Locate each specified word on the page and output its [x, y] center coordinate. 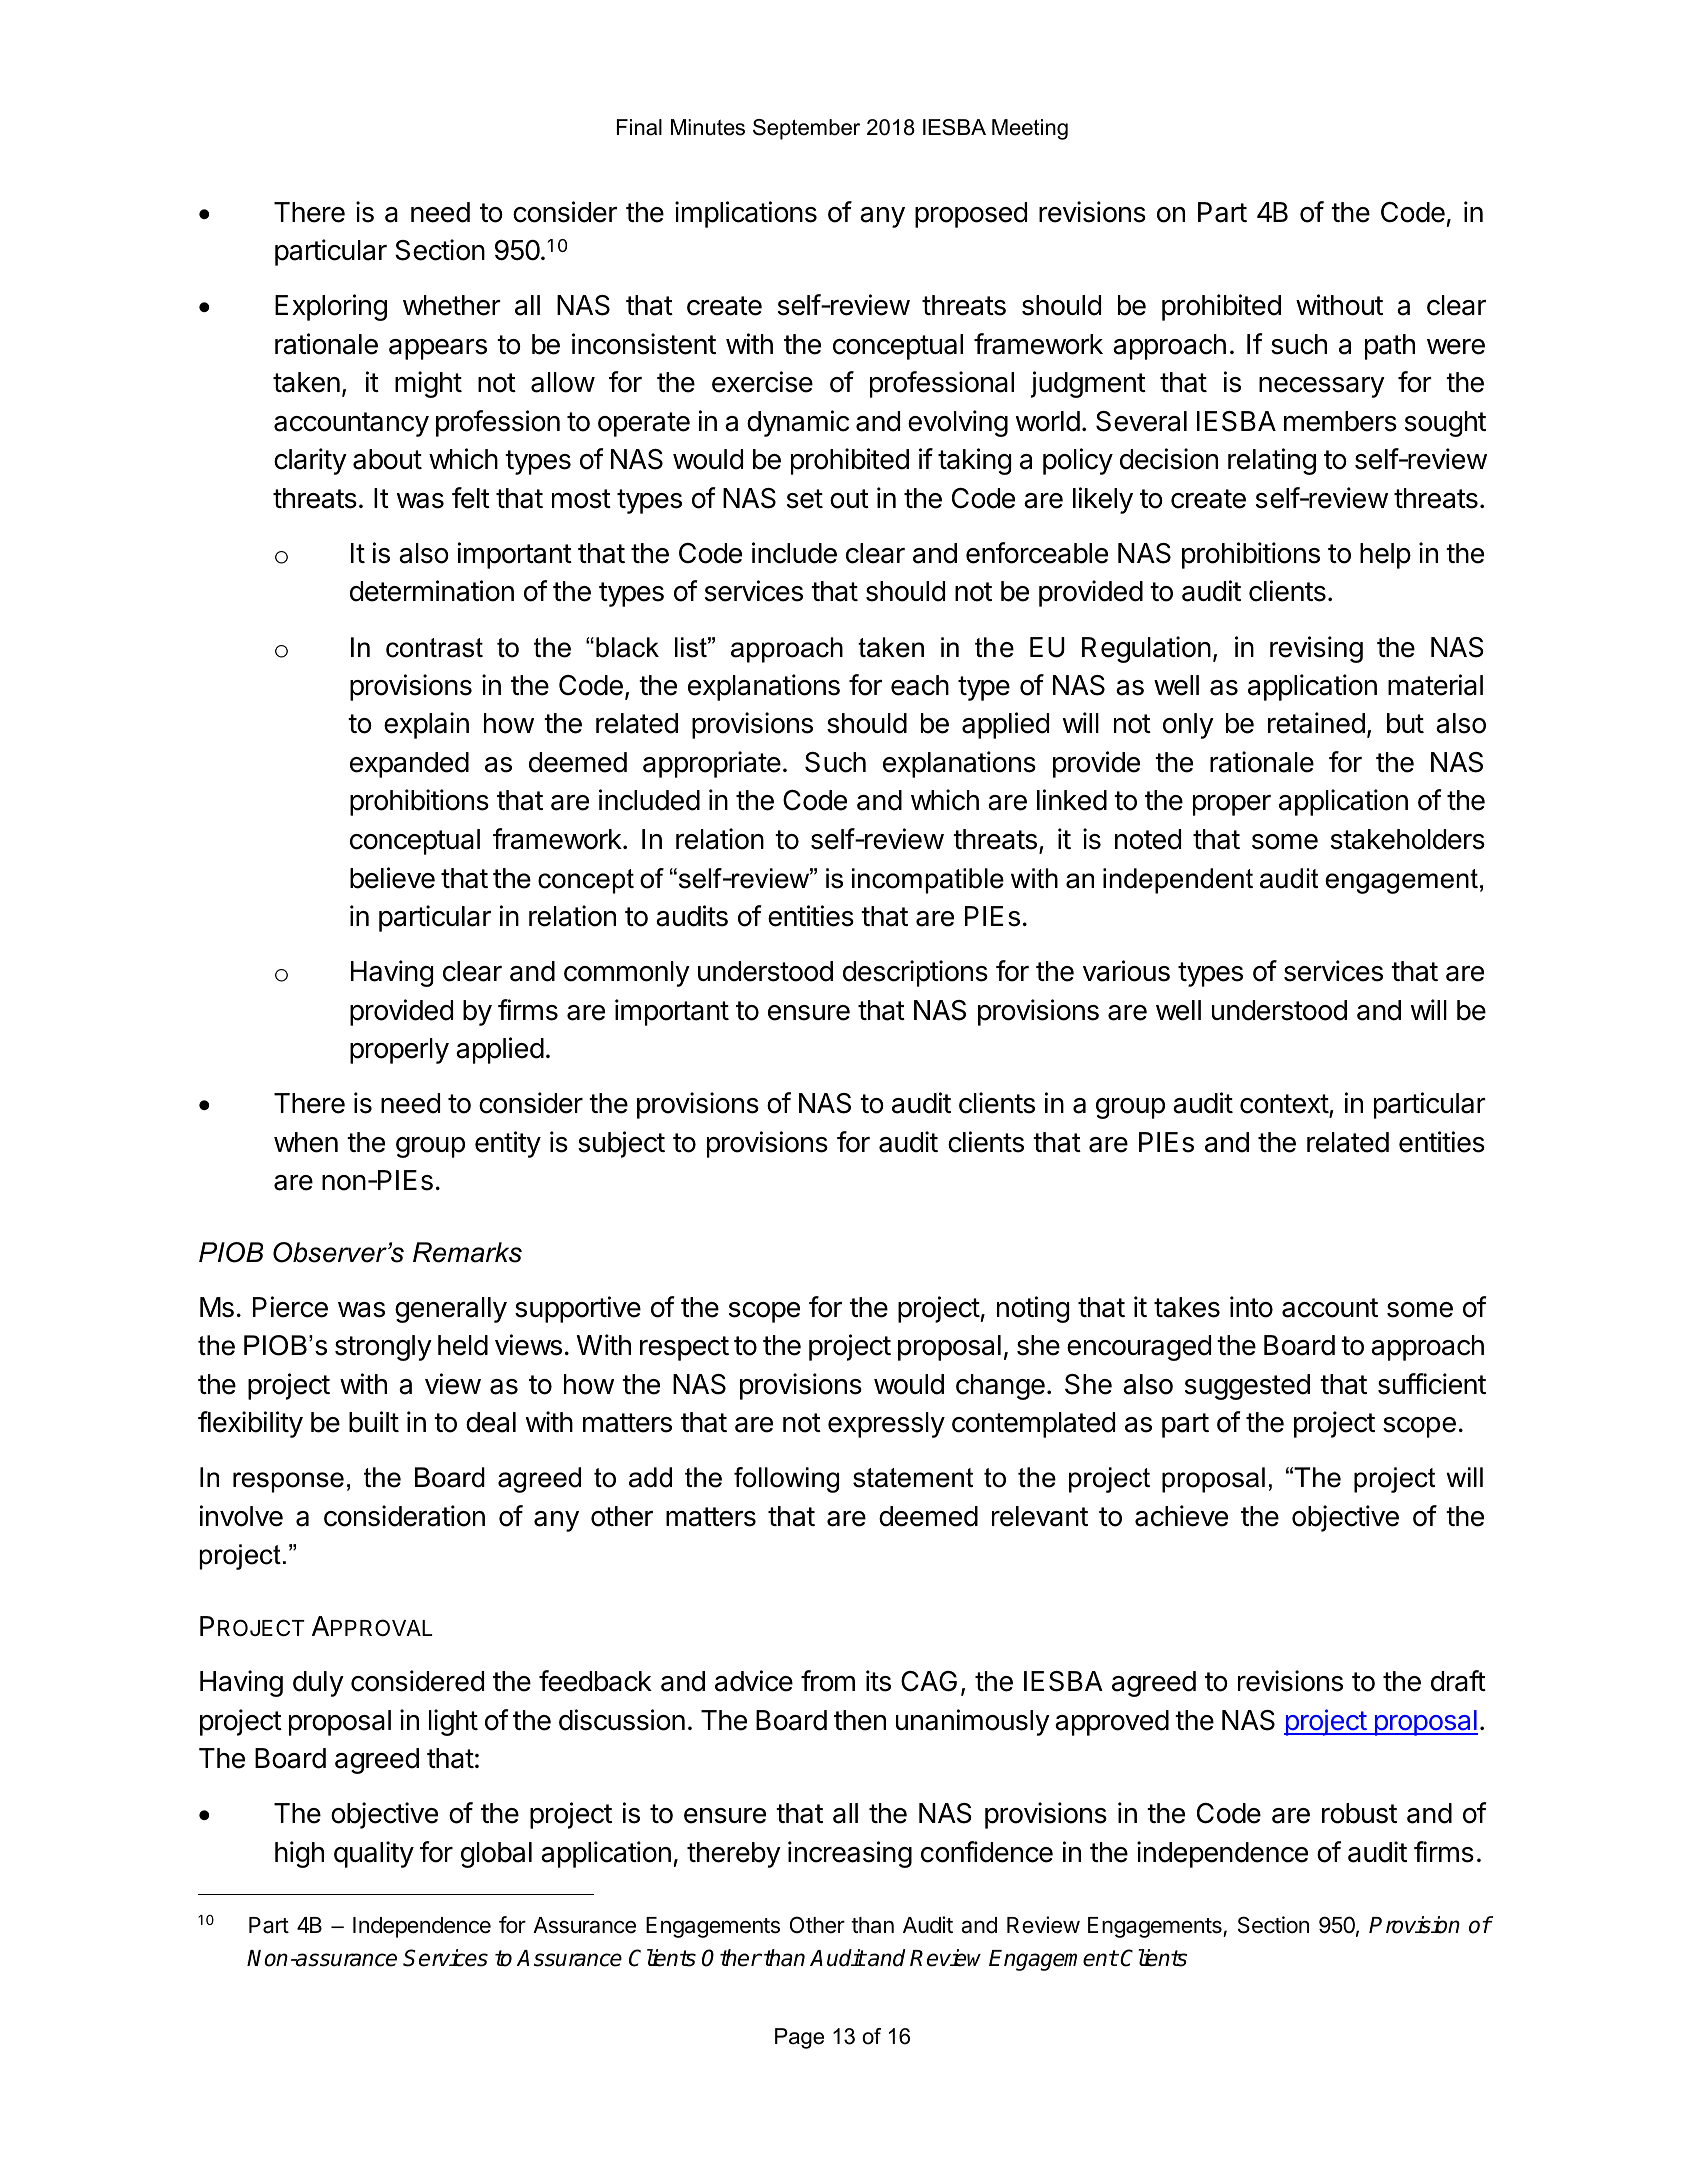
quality [374, 1854]
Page [799, 2038]
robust [1359, 1813]
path [1390, 347]
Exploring [331, 307]
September [806, 129]
